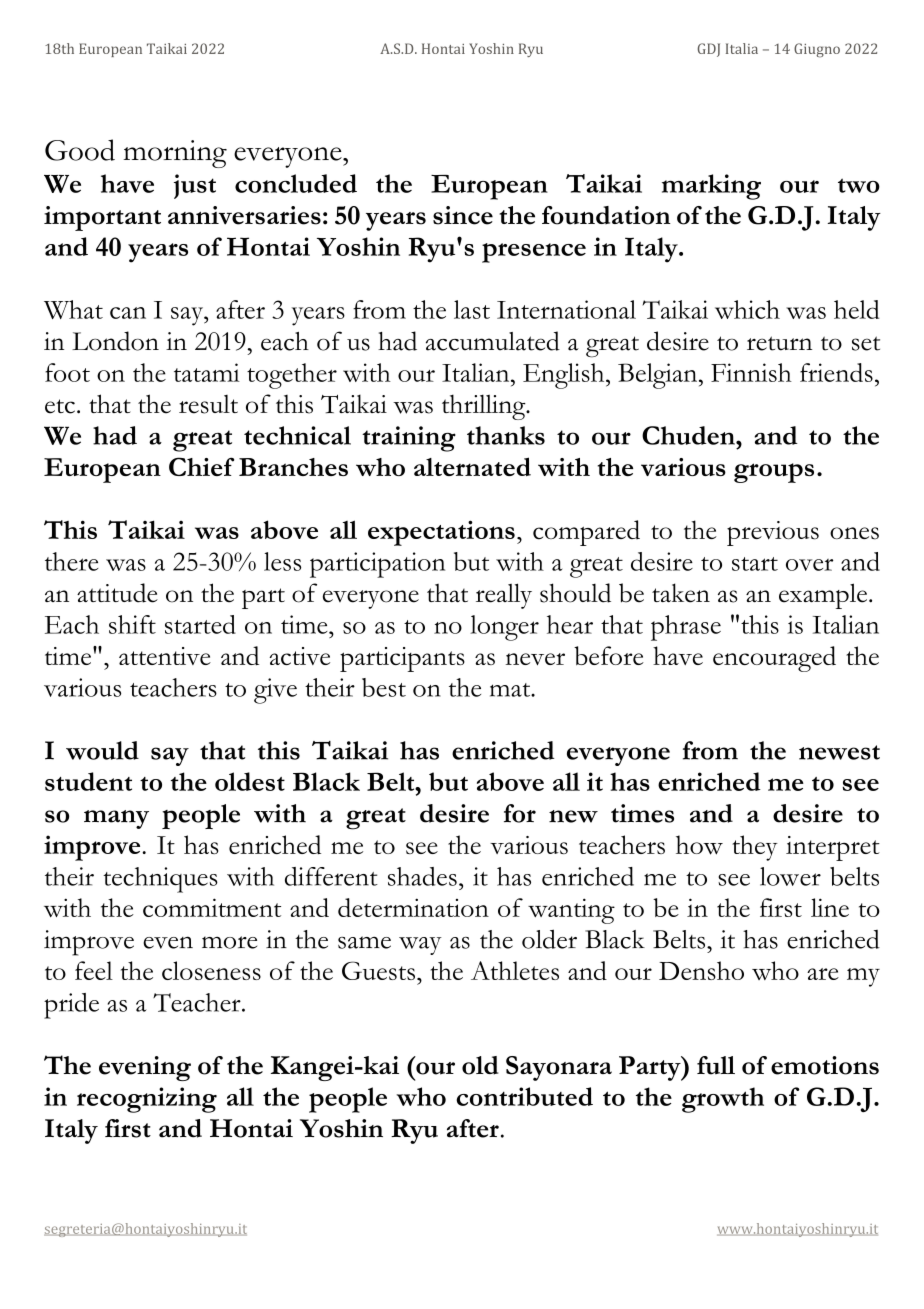 This image has height=1309, width=924. I want to click on return, so click(779, 343).
